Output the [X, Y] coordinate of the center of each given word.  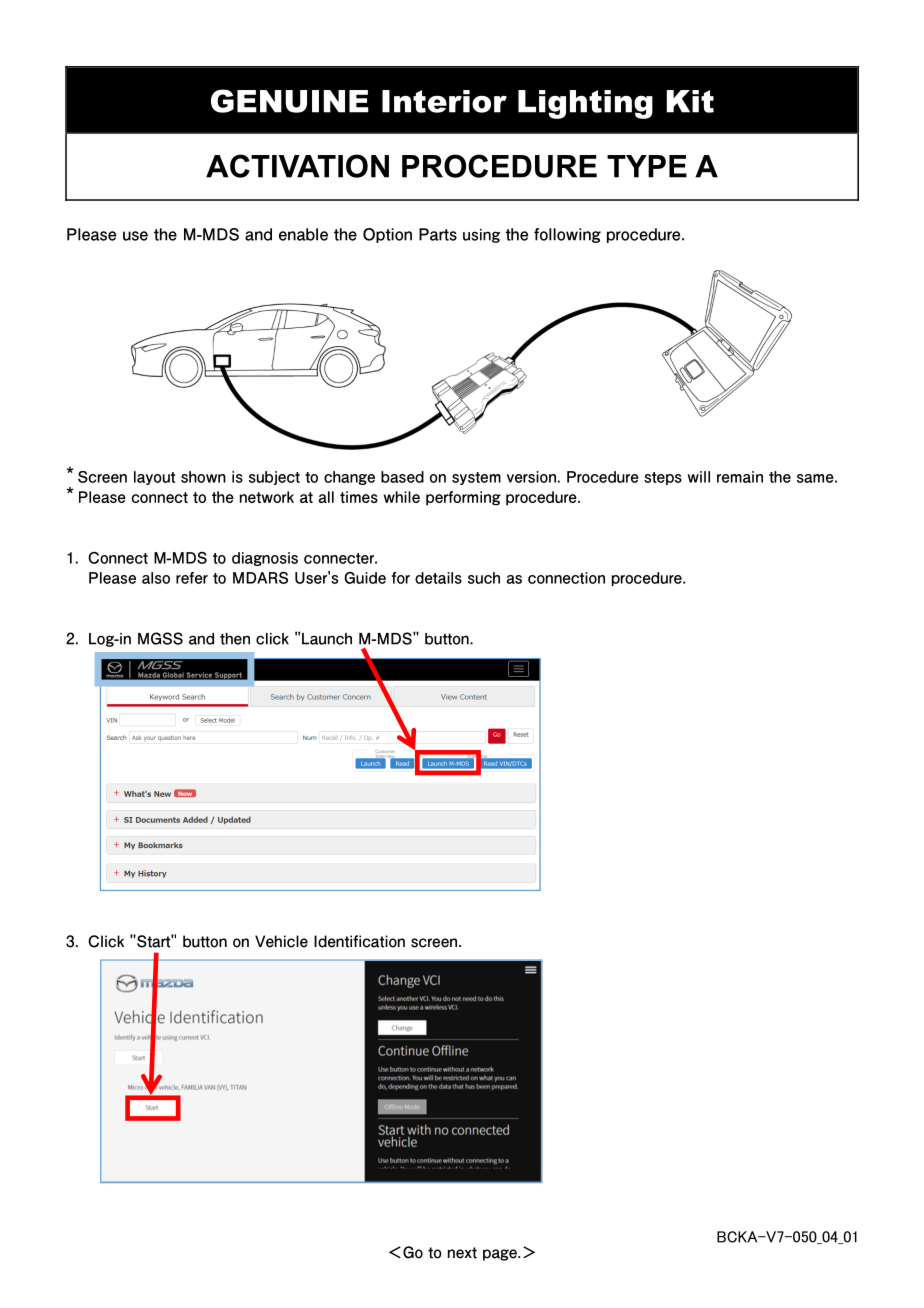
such [484, 578]
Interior [444, 101]
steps [663, 478]
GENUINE [290, 101]
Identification [359, 941]
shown [203, 477]
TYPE [647, 166]
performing [463, 498]
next [462, 1253]
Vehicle [281, 941]
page [501, 1255]
